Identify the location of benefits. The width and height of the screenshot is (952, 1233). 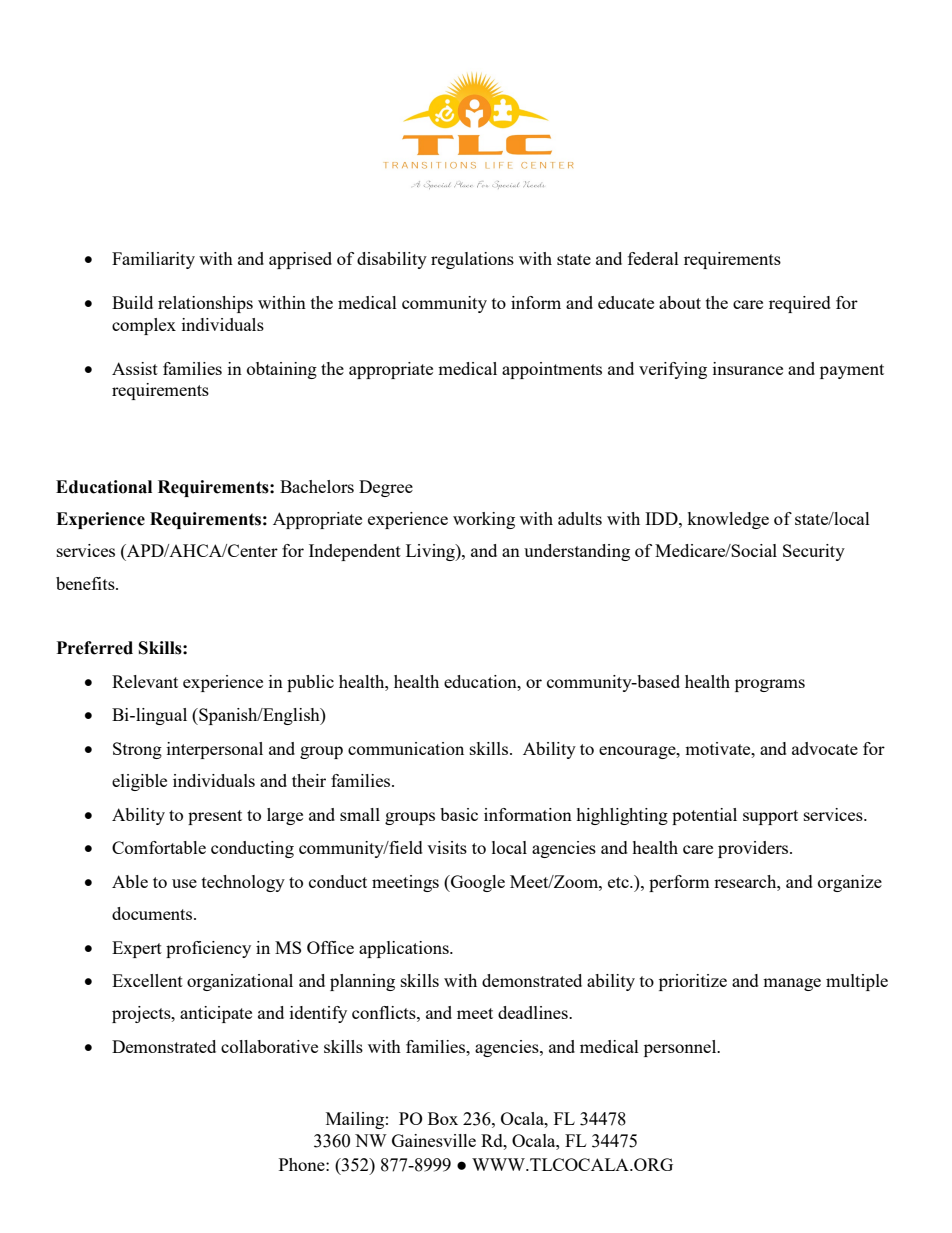
(86, 583).
